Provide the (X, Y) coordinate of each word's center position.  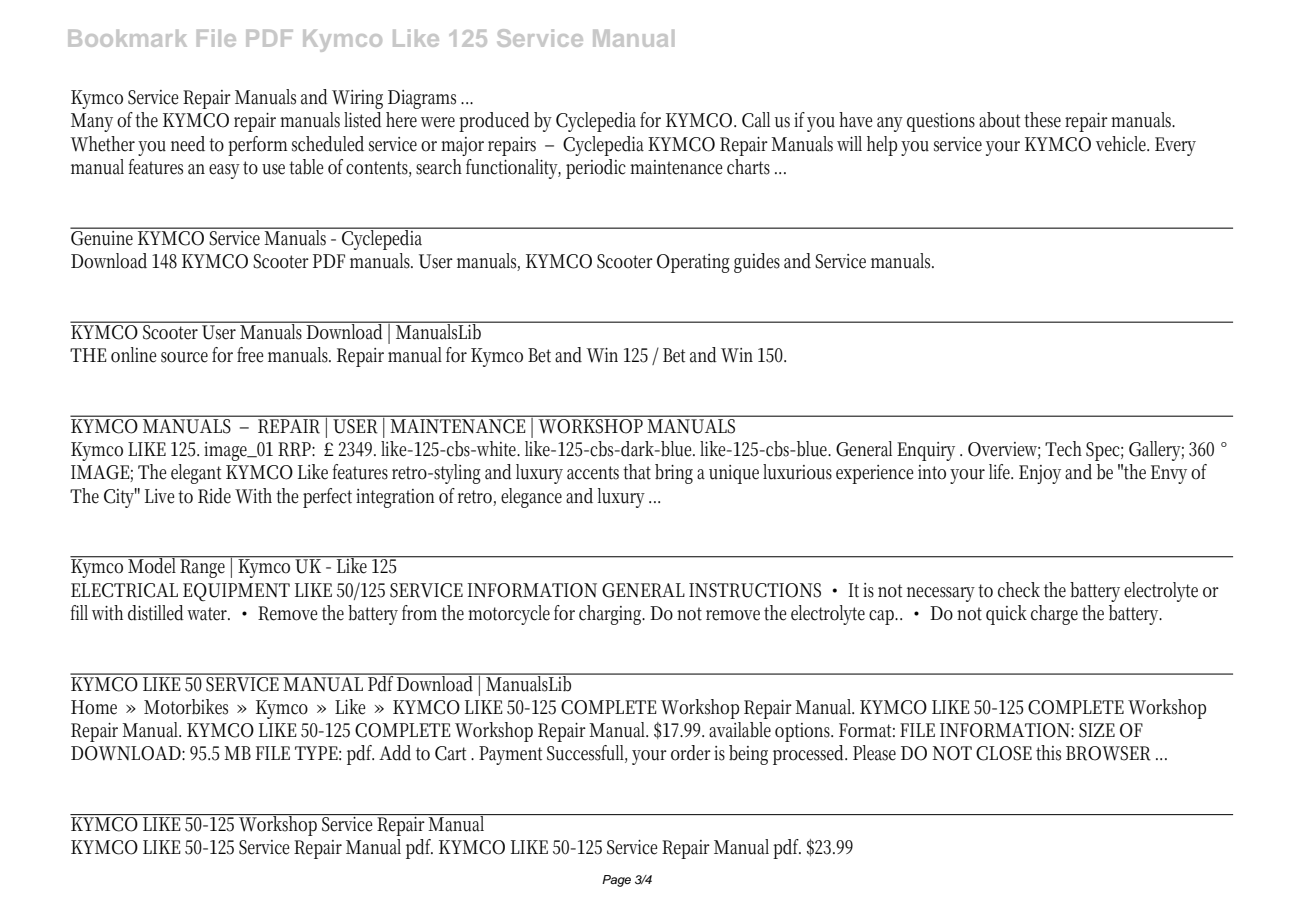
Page (616, 881)
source (184, 357)
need (188, 144)
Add (395, 753)
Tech (1063, 449)
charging (612, 615)
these (1042, 120)
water (208, 614)
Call (756, 120)
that (637, 472)
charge (1054, 615)
